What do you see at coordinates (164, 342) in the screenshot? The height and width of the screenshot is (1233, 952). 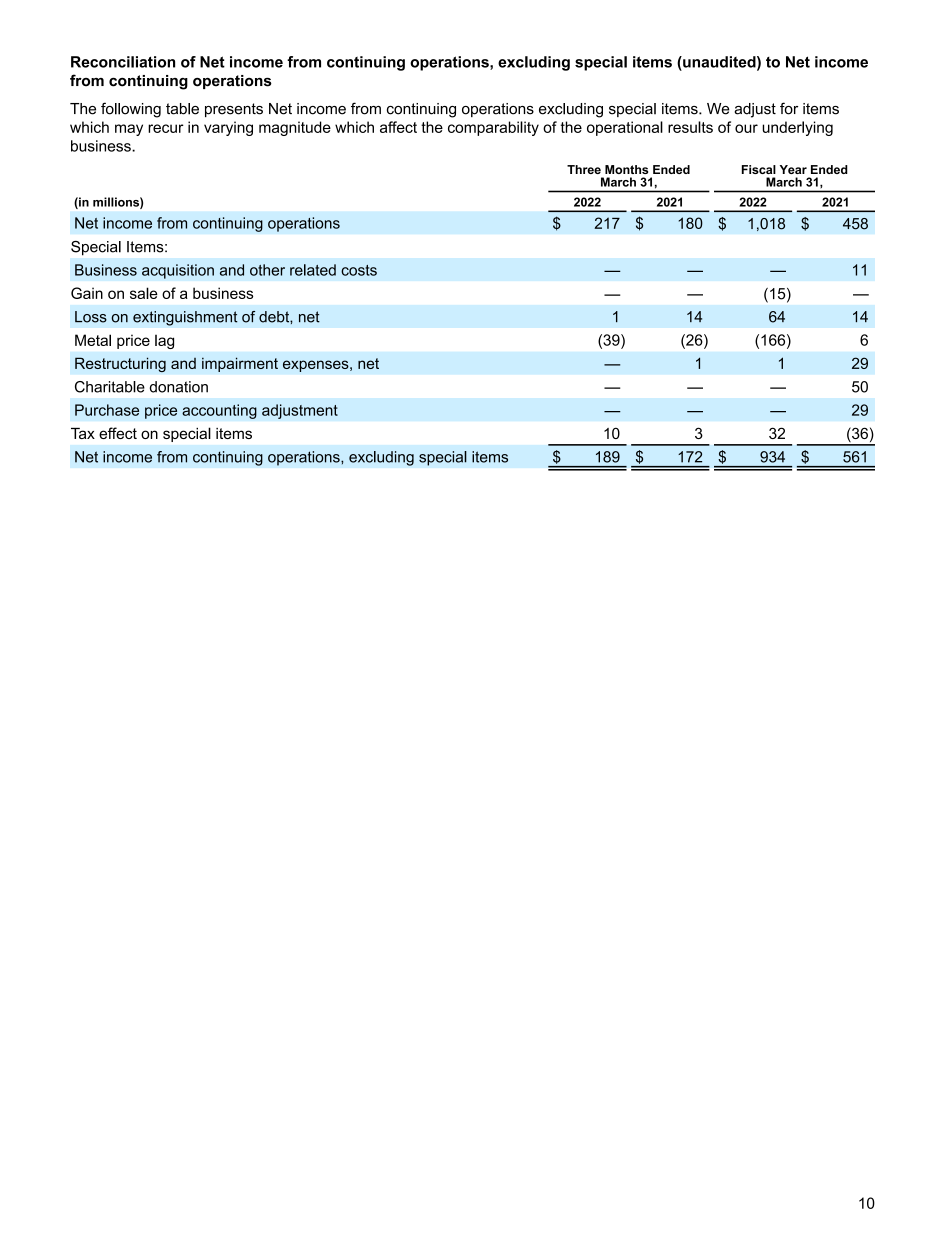 I see `lag` at bounding box center [164, 342].
